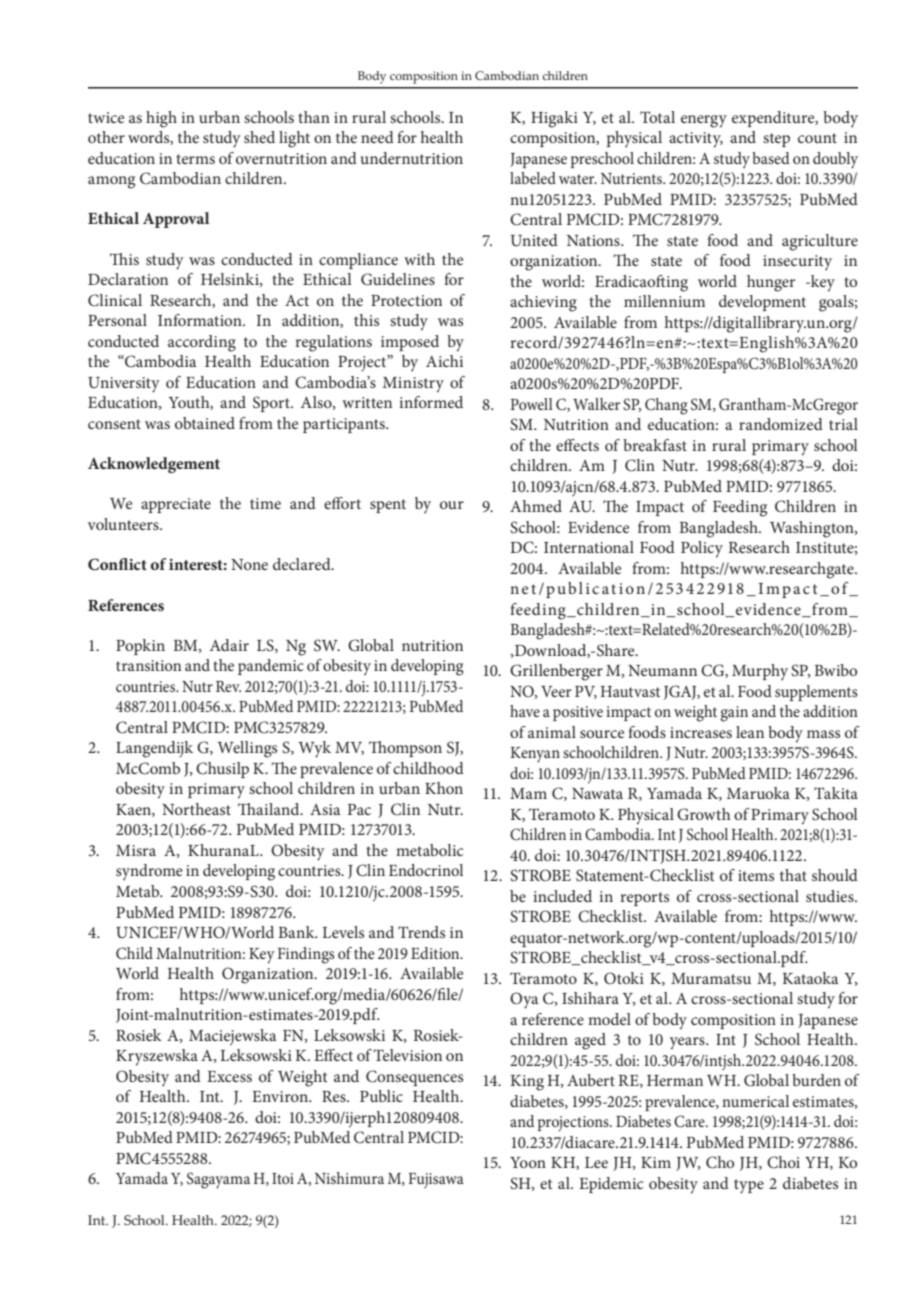  Describe the element at coordinates (229, 1076) in the page. I see `Excess` at that location.
